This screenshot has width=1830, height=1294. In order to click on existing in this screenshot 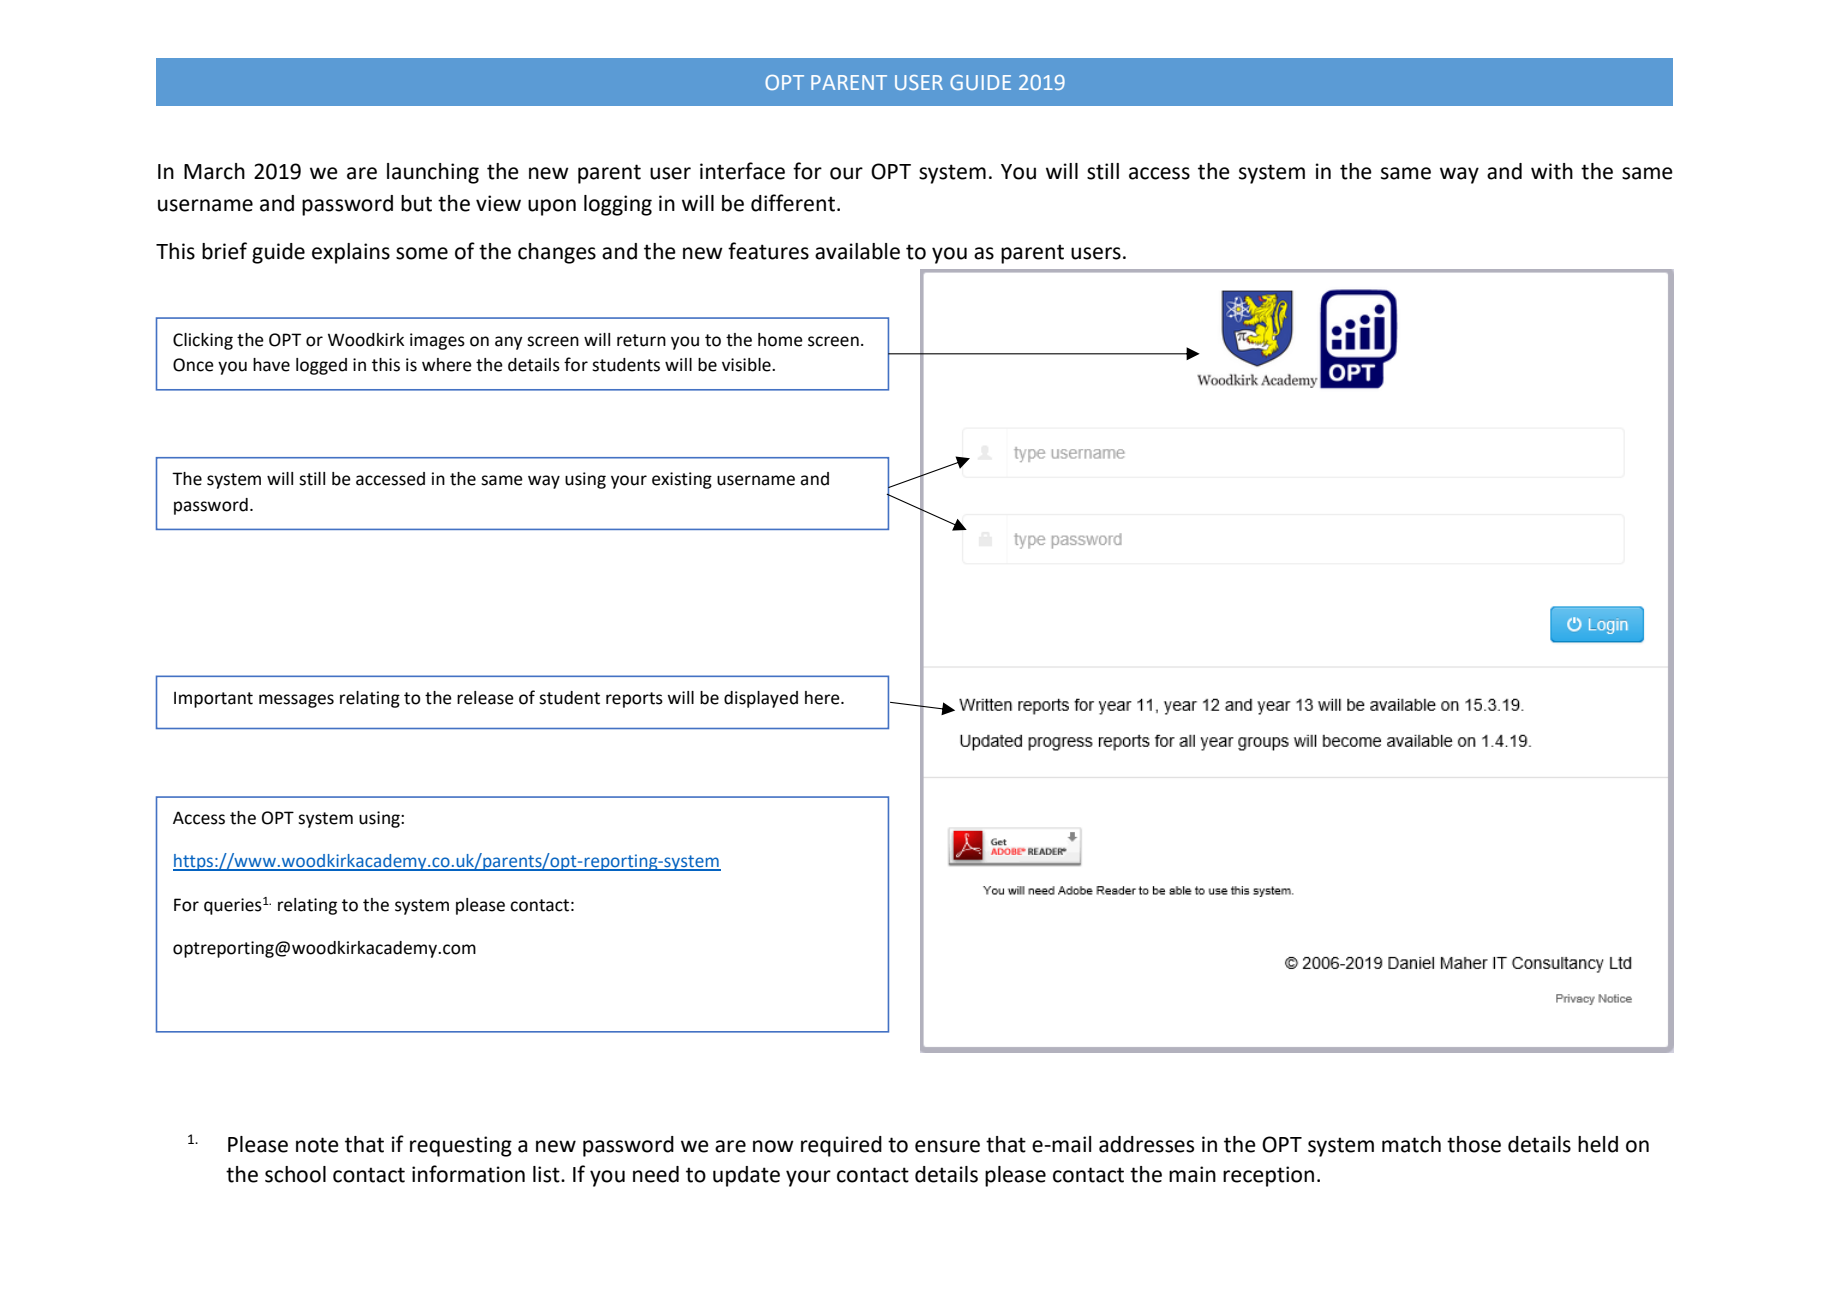, I will do `click(682, 480)`.
